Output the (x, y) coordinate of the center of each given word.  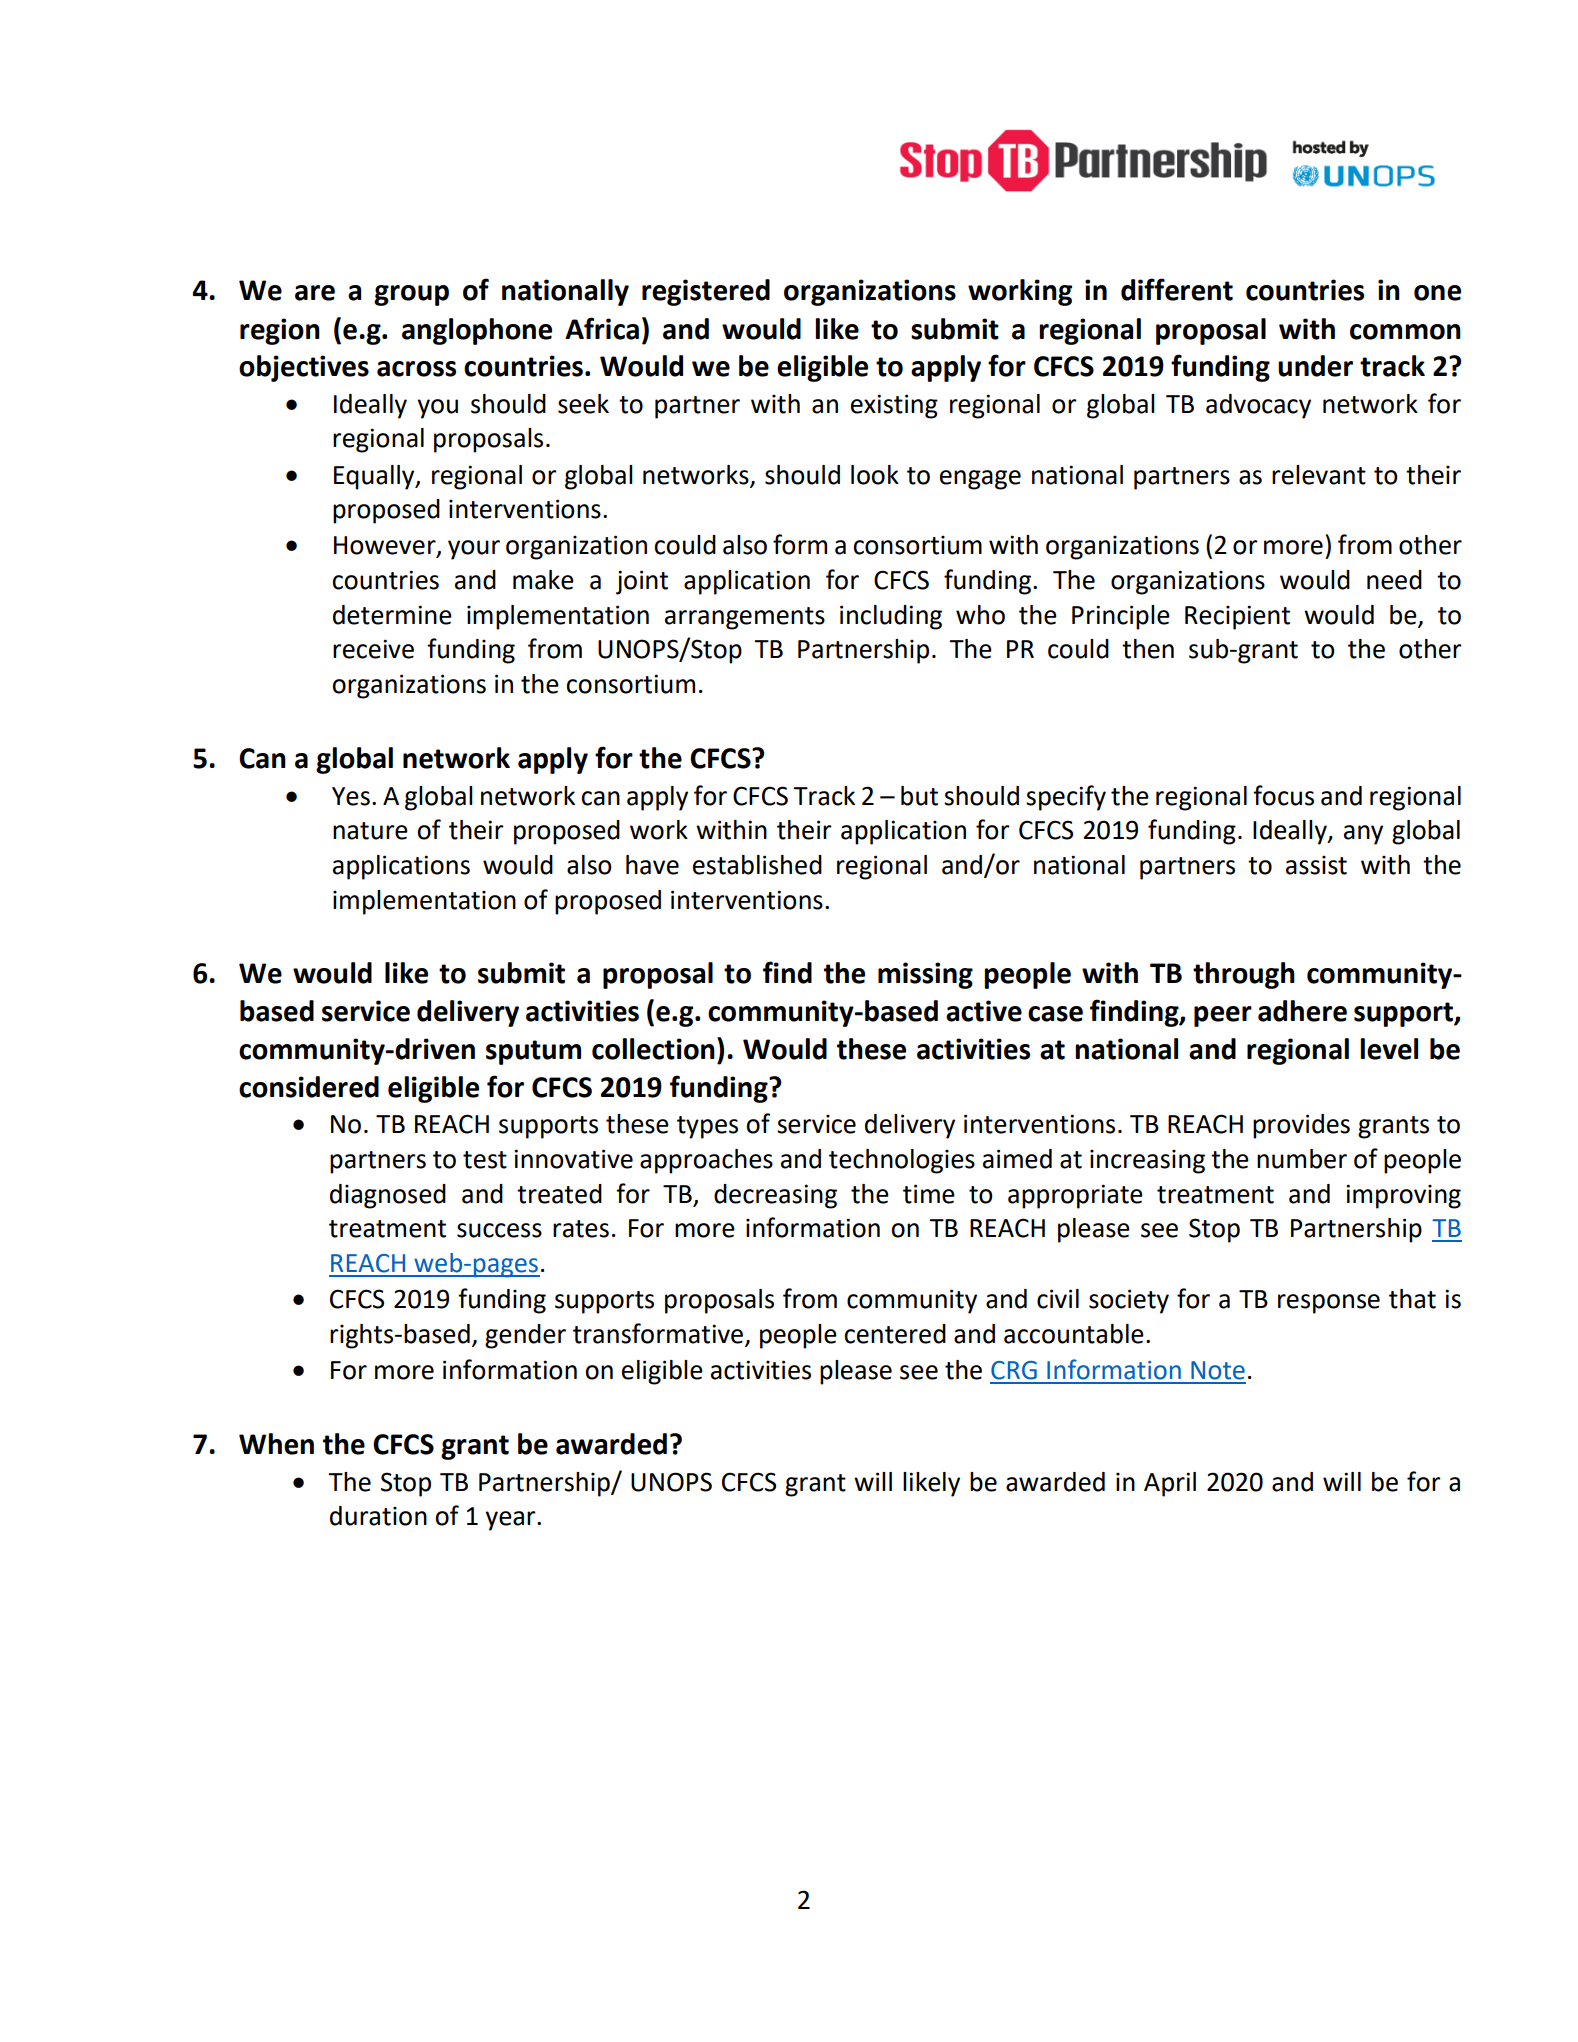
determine (392, 615)
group (411, 295)
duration (378, 1516)
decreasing (775, 1196)
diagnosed (388, 1196)
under (1315, 366)
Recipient (1237, 617)
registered (706, 292)
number (1302, 1159)
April (1170, 1484)
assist (1316, 865)
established (757, 865)
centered (895, 1334)
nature (370, 831)
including (891, 617)
